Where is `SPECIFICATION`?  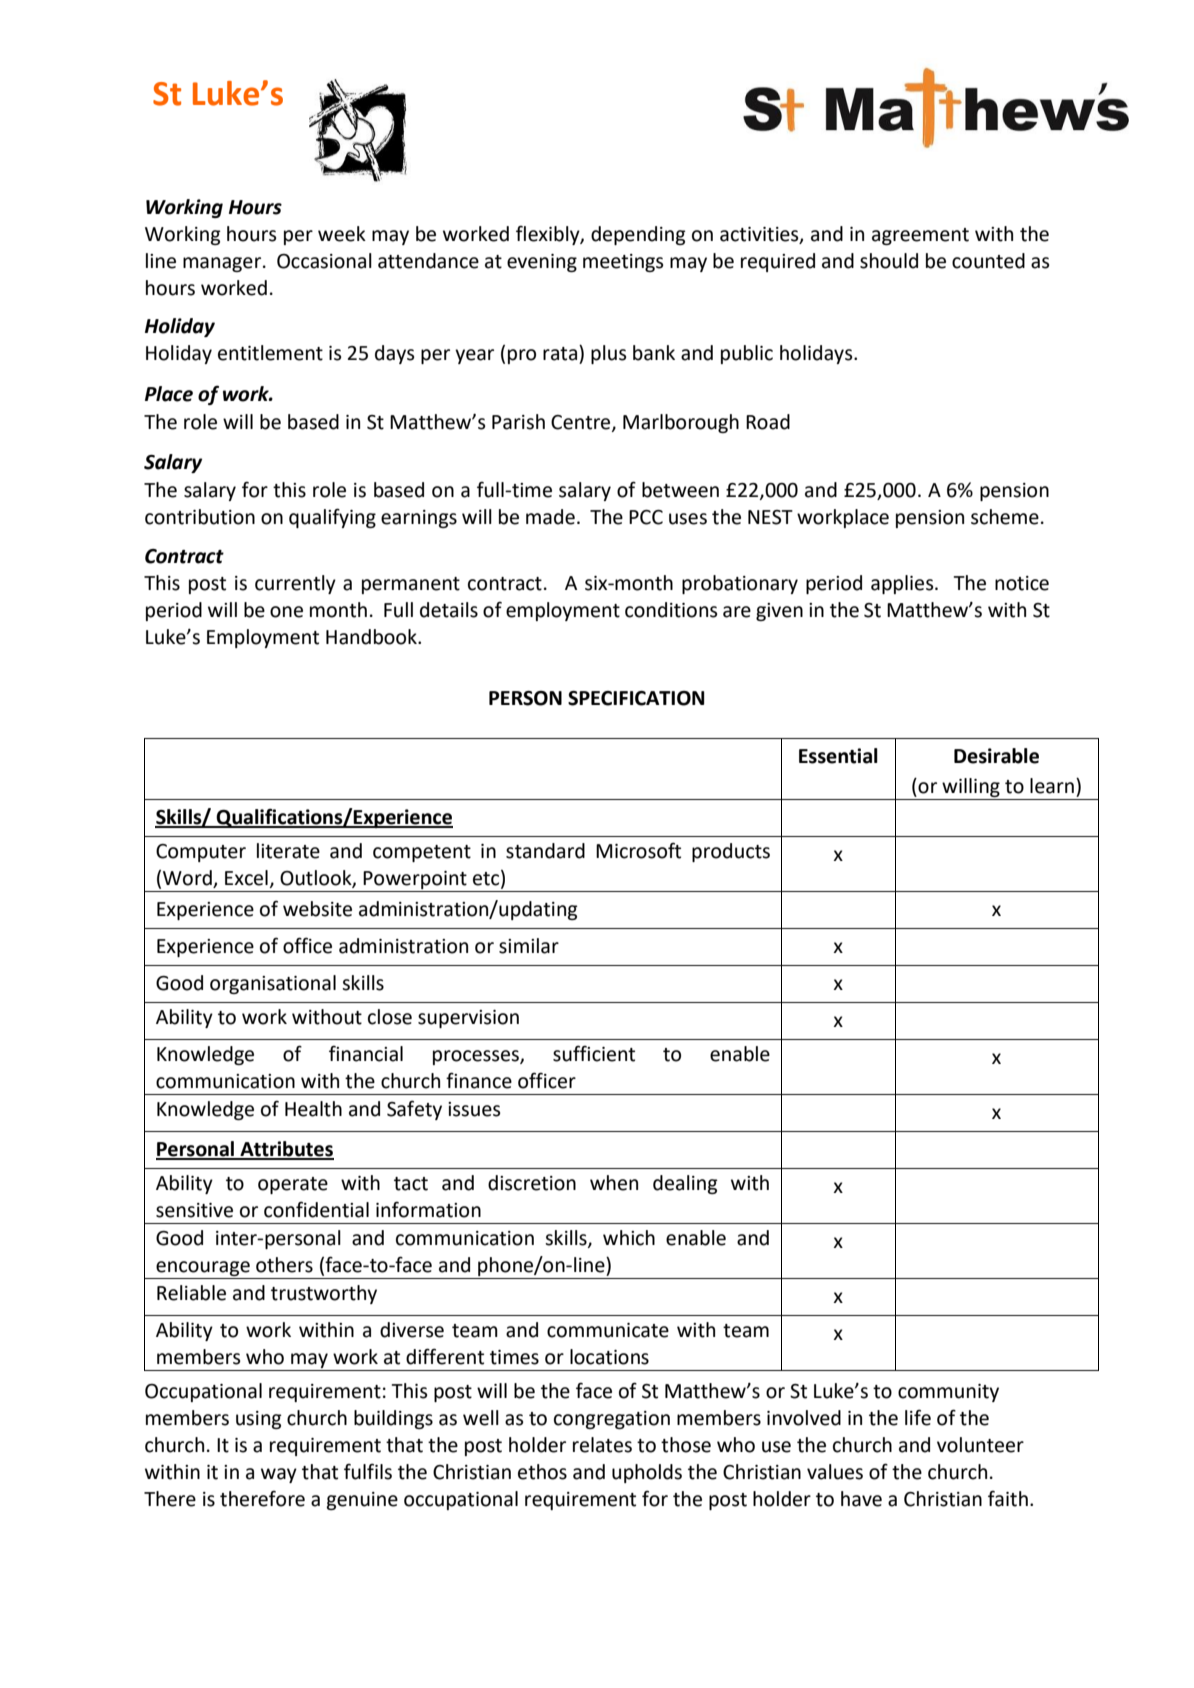
SPECIFICATION is located at coordinates (636, 698).
